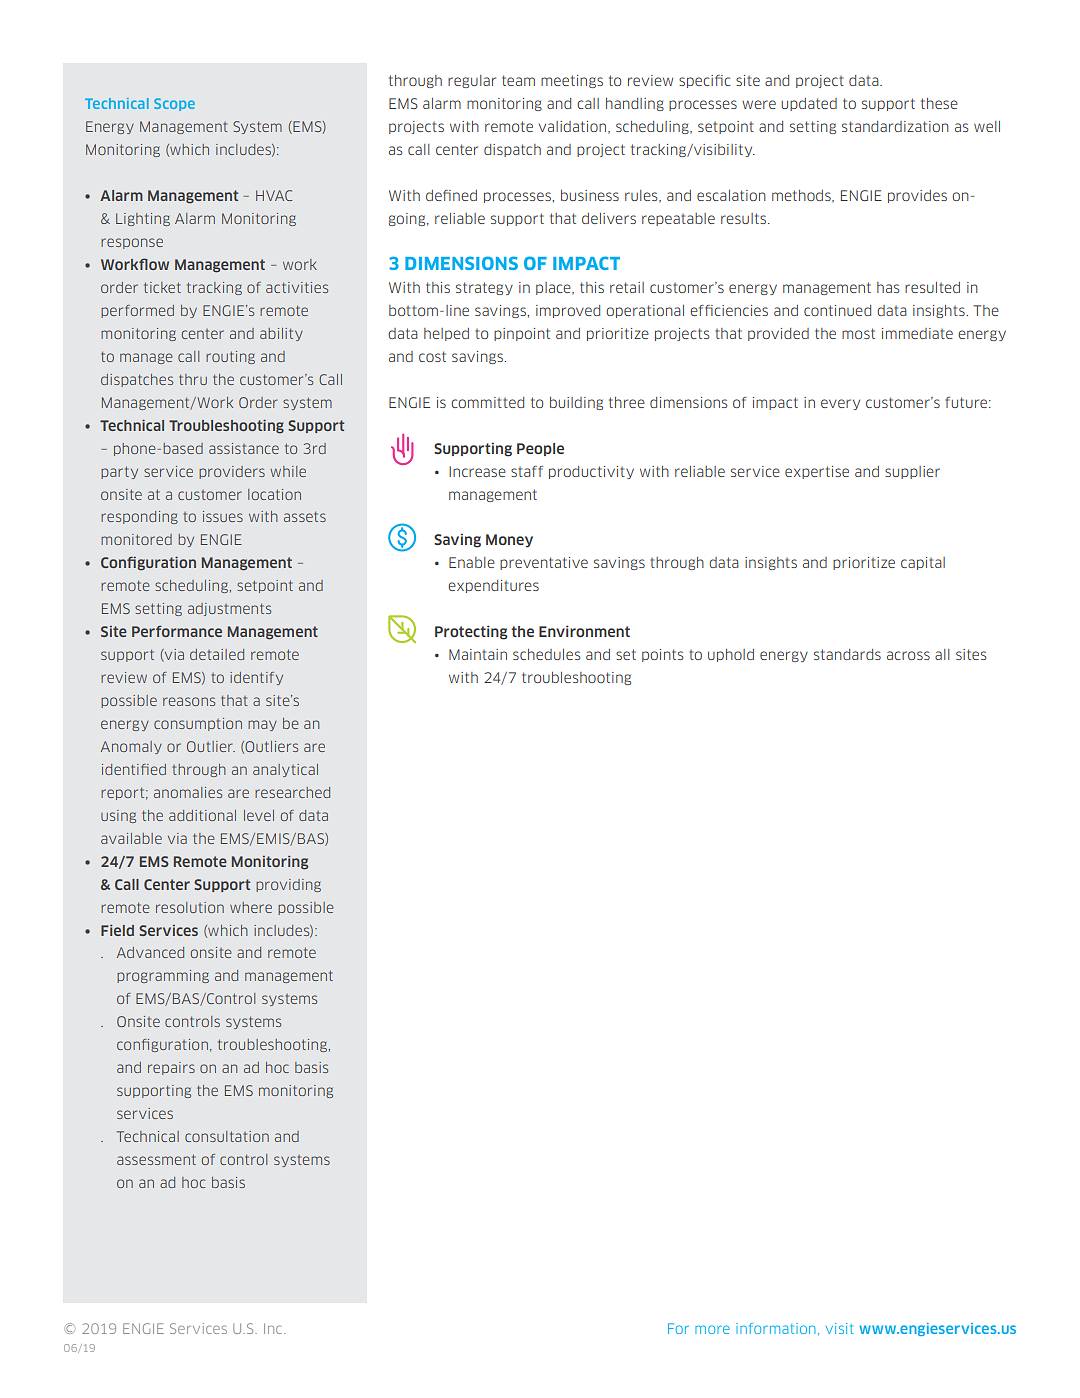 The height and width of the screenshot is (1398, 1080). I want to click on additional, so click(202, 815).
